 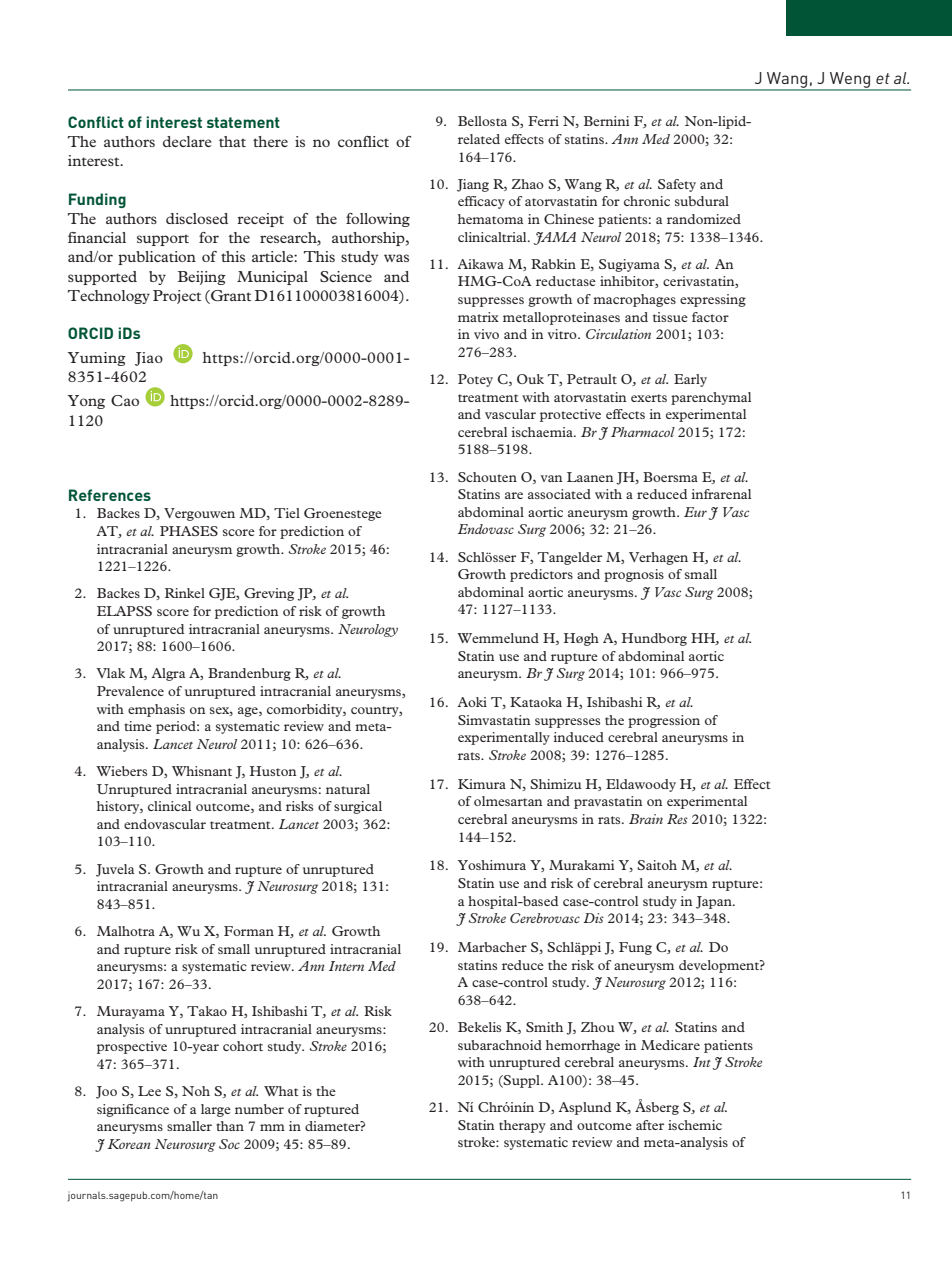 What do you see at coordinates (110, 495) in the screenshot?
I see `References` at bounding box center [110, 495].
